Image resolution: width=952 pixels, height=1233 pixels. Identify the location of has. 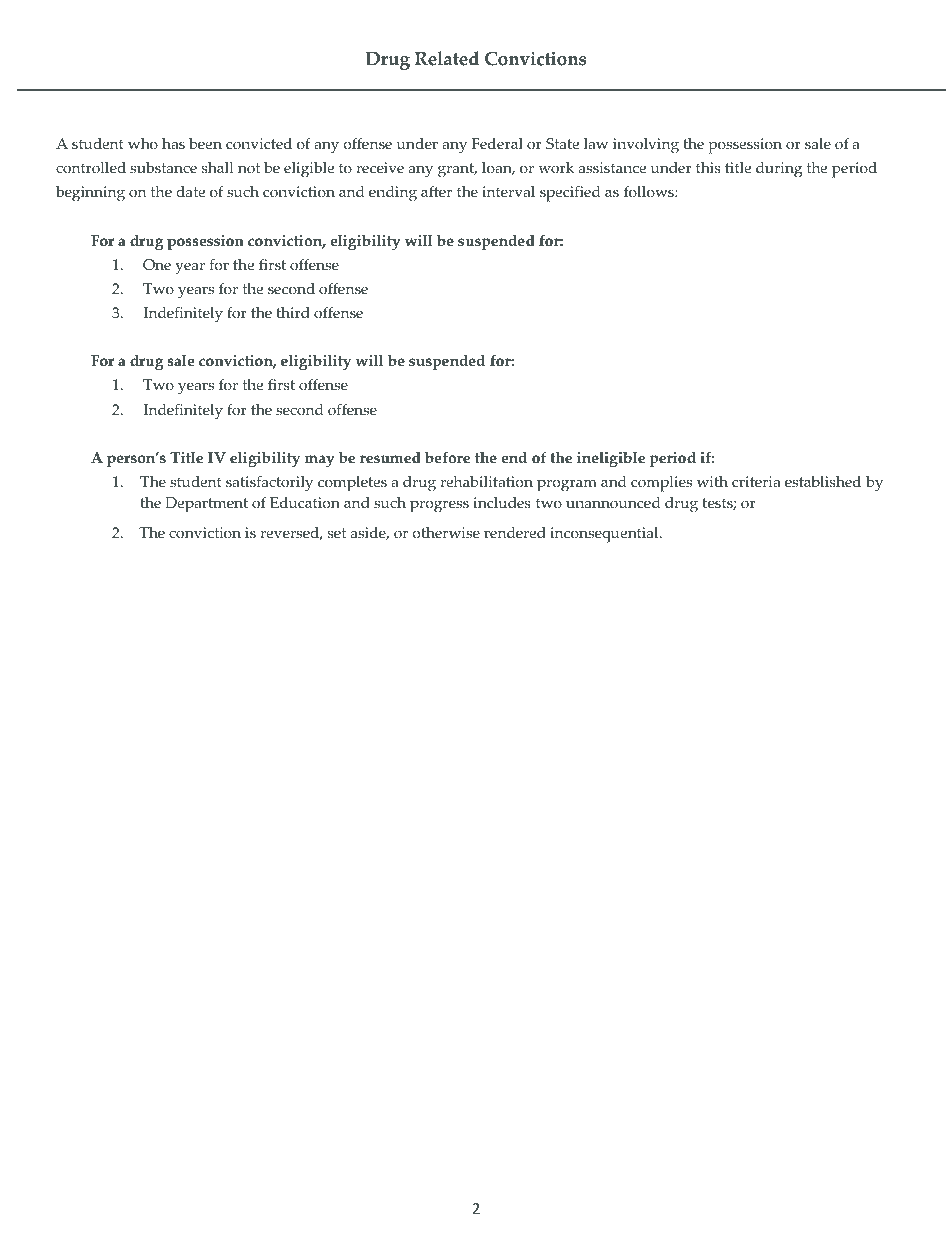
(173, 144).
